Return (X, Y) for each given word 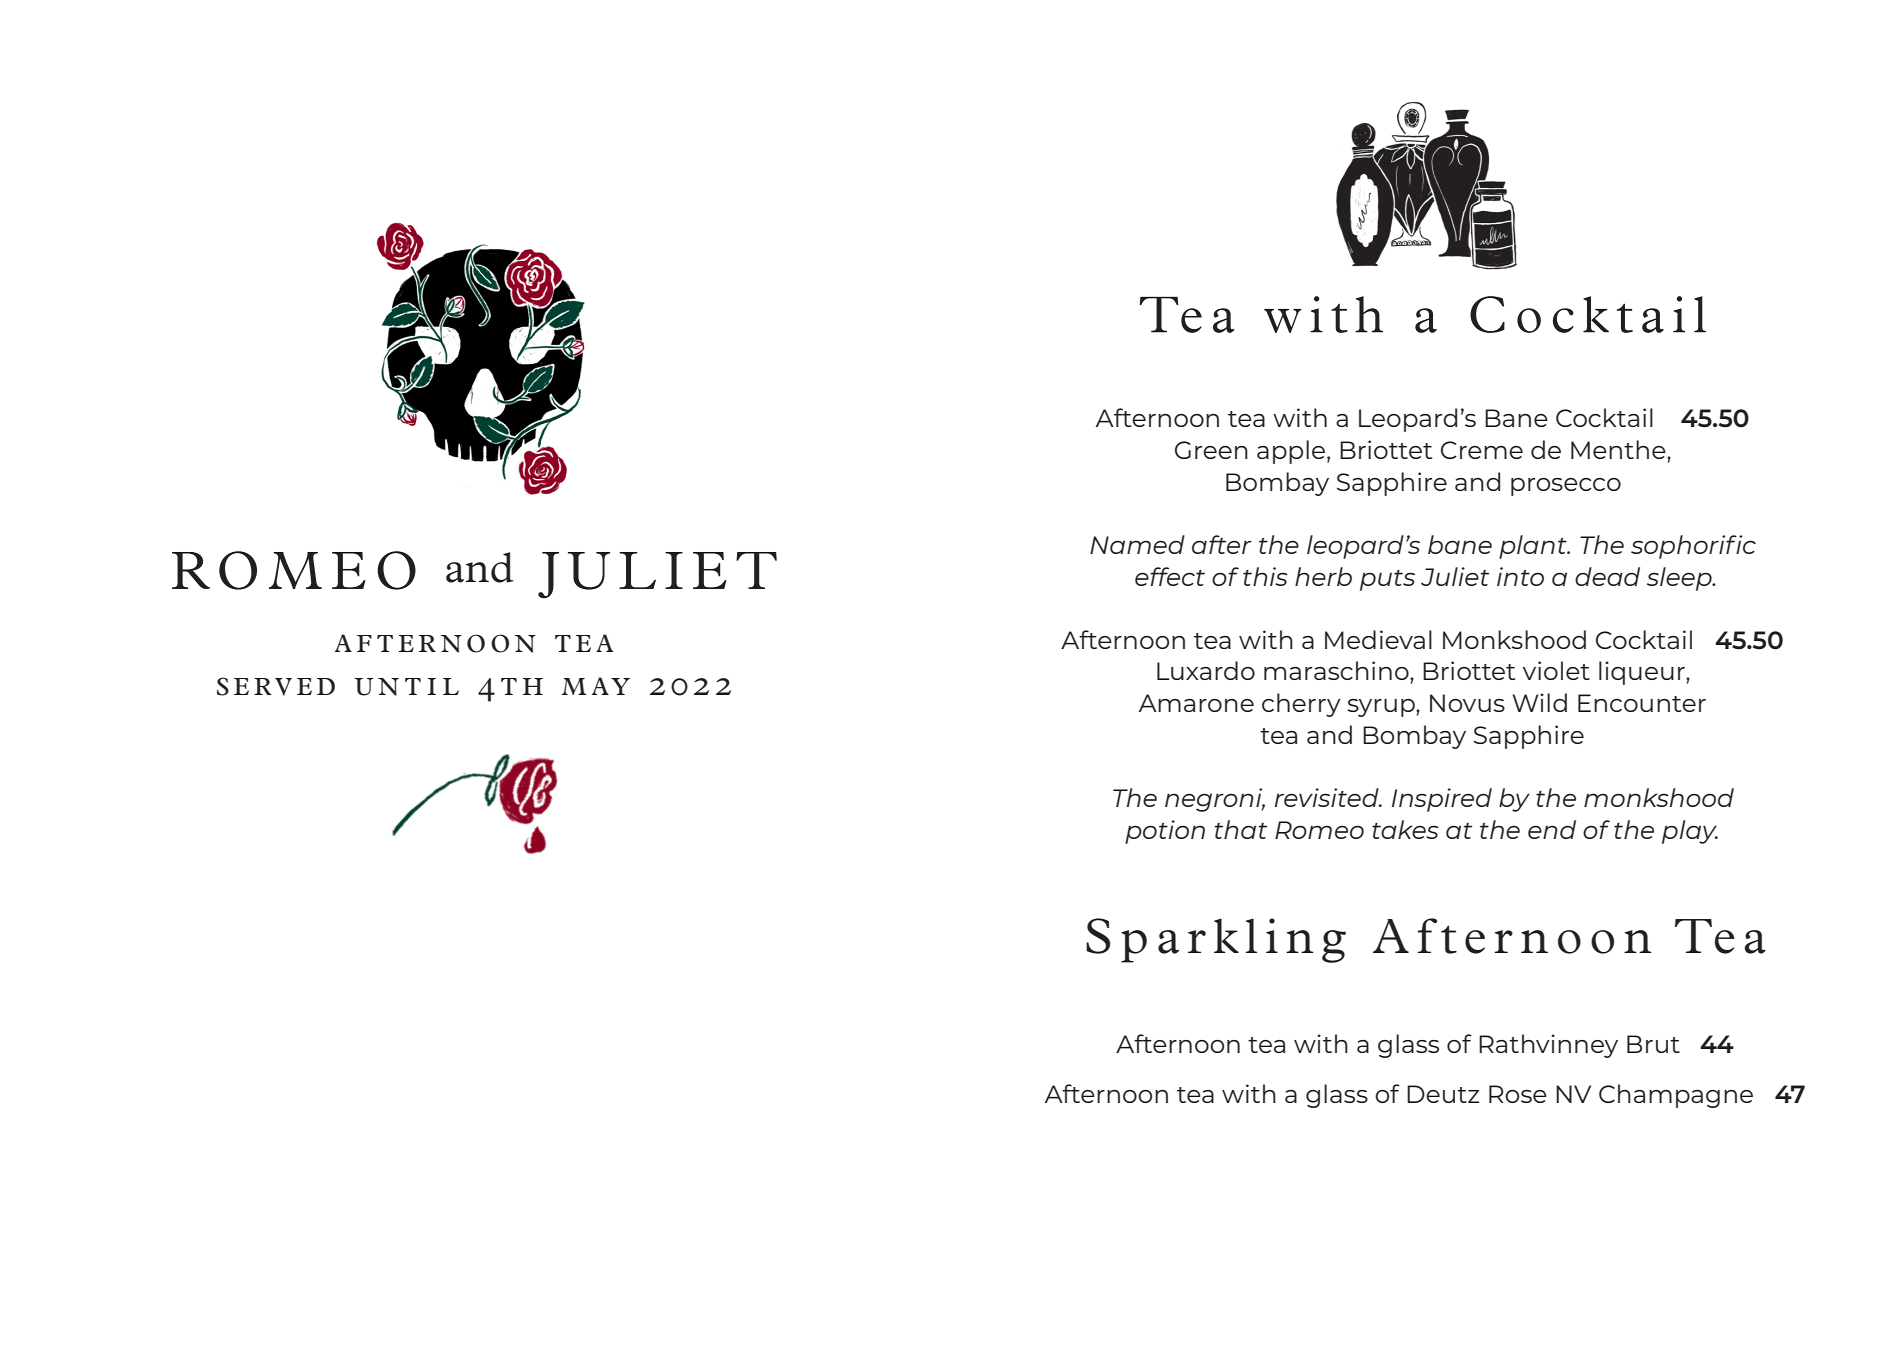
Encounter (1642, 703)
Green (1211, 450)
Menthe (1619, 449)
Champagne (1676, 1096)
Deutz (1443, 1094)
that (1241, 829)
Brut (1653, 1044)
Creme (1482, 450)
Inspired (1442, 800)
